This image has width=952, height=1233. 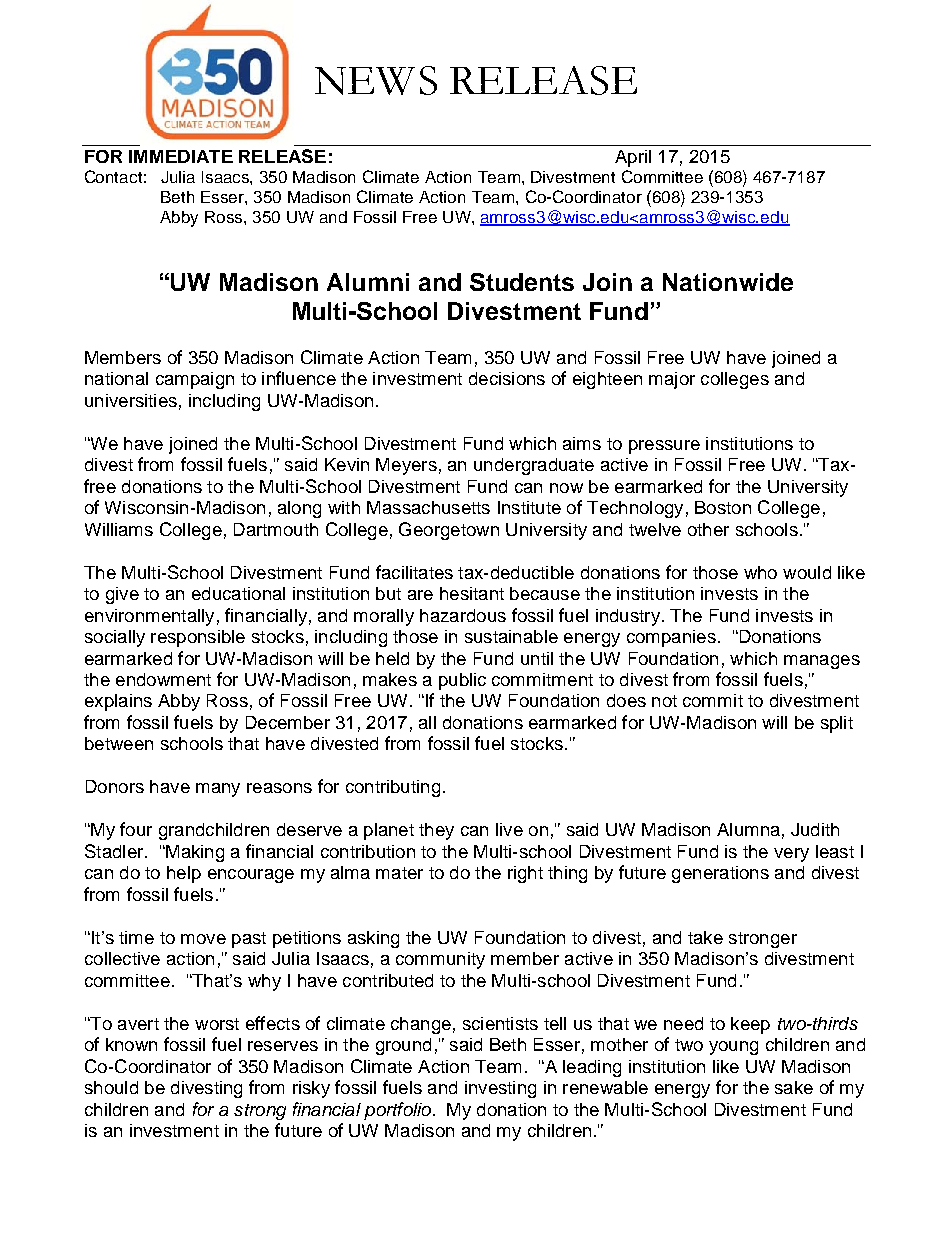 What do you see at coordinates (198, 638) in the image?
I see `responsible` at bounding box center [198, 638].
